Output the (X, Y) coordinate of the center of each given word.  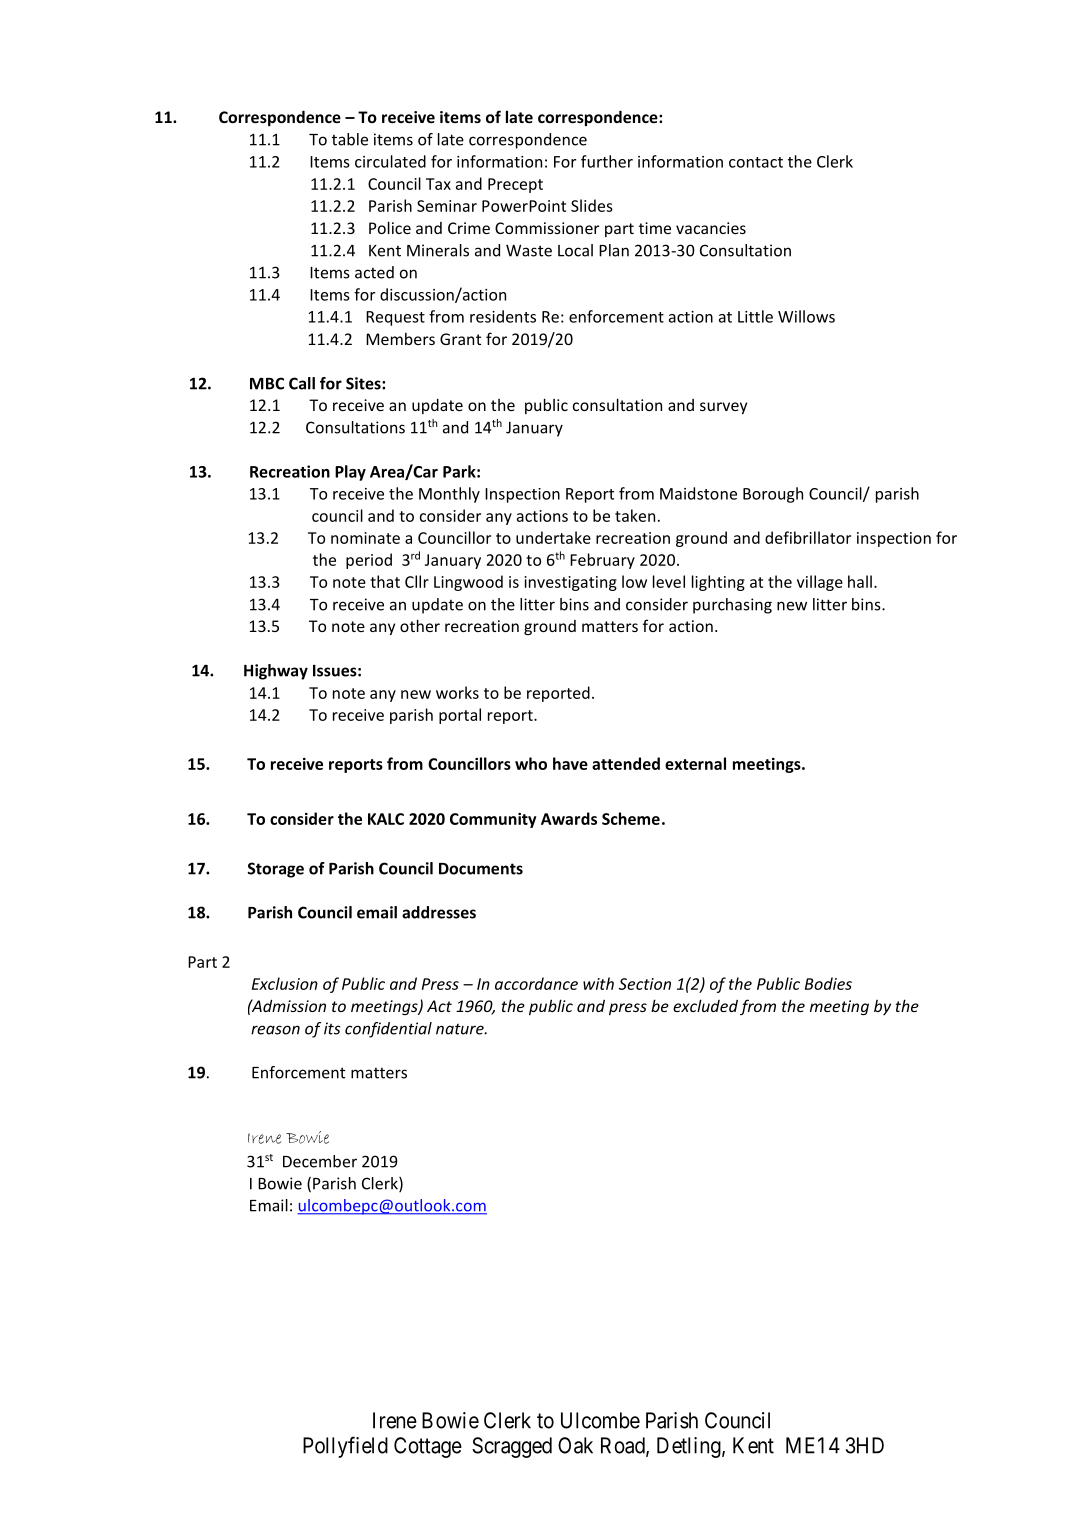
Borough (773, 495)
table (350, 139)
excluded (705, 1005)
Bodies (828, 983)
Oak (575, 1445)
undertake (553, 537)
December (320, 1161)
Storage (276, 870)
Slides (592, 205)
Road (624, 1446)
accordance (536, 983)
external (695, 763)
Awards (569, 818)
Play (350, 473)
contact (756, 162)
